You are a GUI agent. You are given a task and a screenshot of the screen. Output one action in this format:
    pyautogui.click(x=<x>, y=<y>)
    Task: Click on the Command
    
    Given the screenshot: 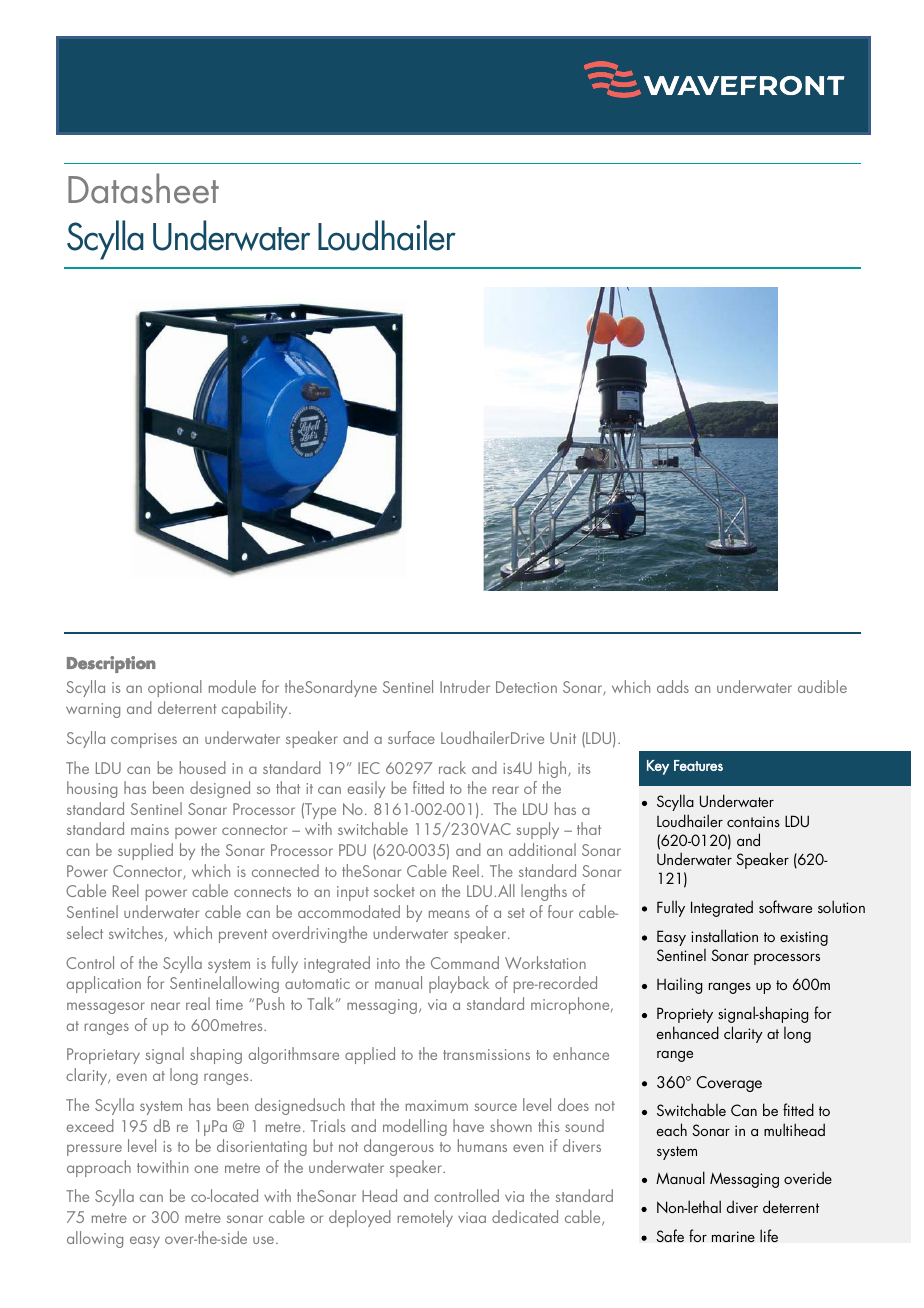 What is the action you would take?
    pyautogui.click(x=465, y=962)
